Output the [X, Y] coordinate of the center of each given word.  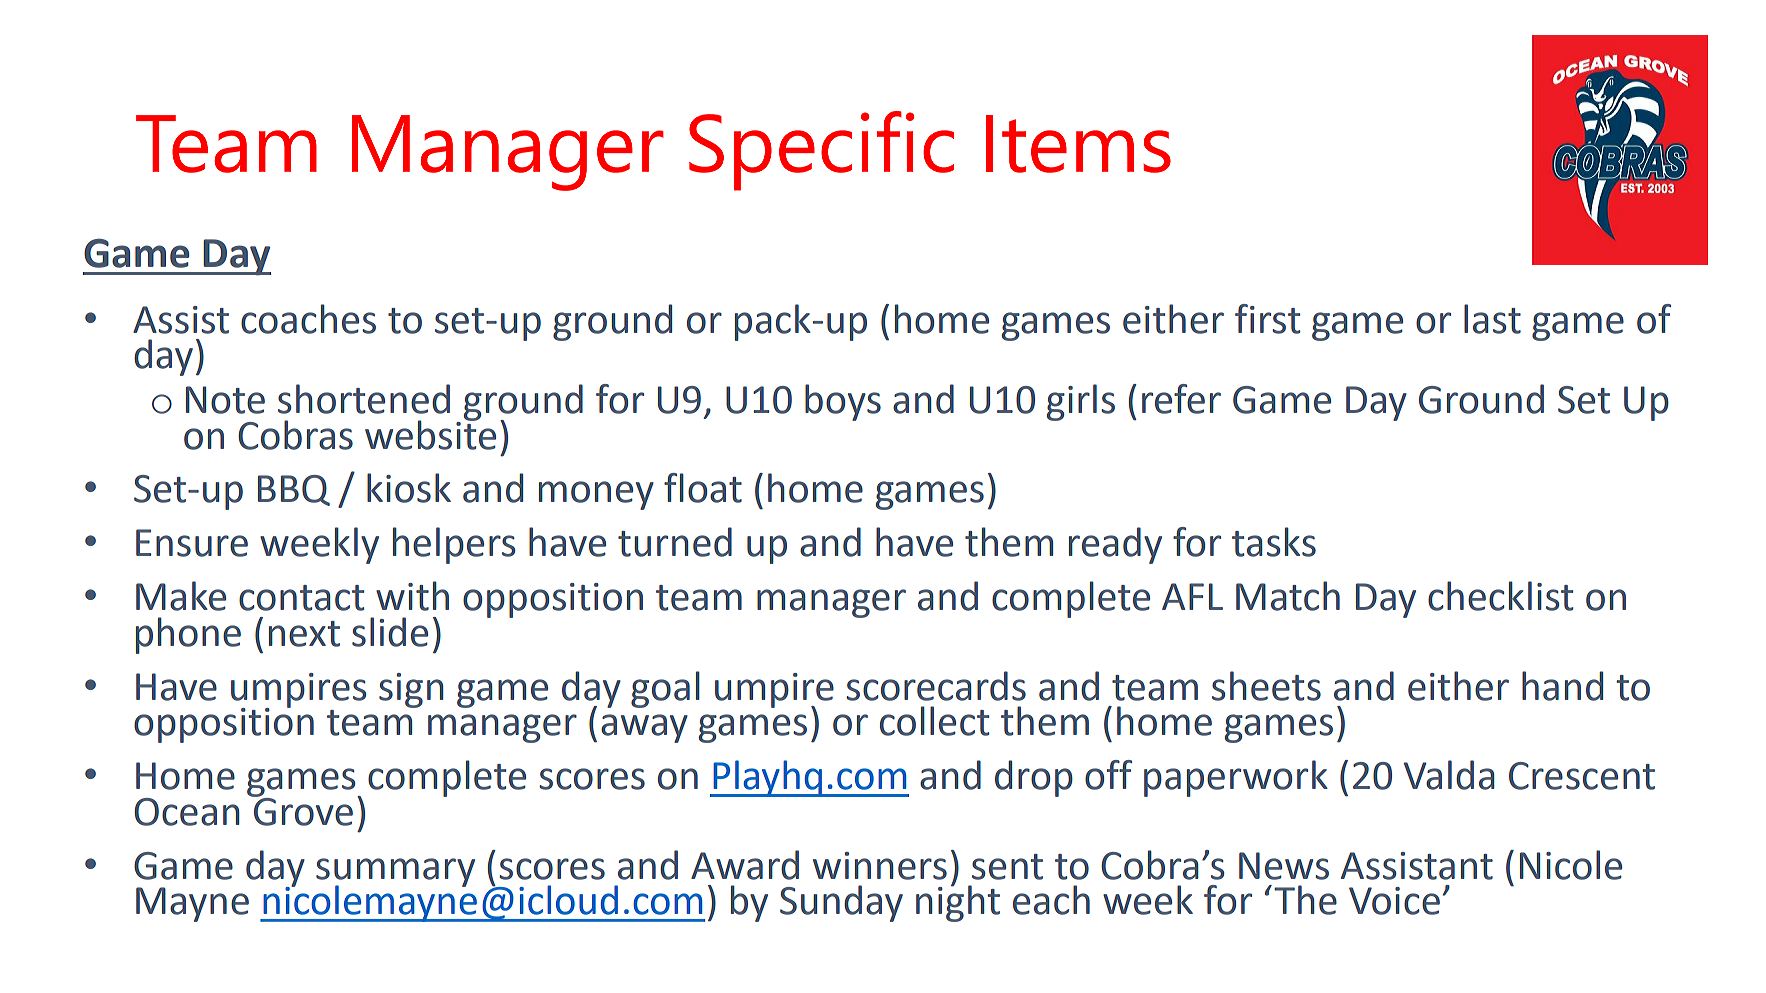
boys [843, 402]
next [304, 634]
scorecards [936, 686]
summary [395, 873]
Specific [821, 151]
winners [880, 866]
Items [1078, 144]
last [1492, 319]
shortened [364, 399]
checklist [1501, 596]
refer [1181, 399]
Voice [1394, 901]
